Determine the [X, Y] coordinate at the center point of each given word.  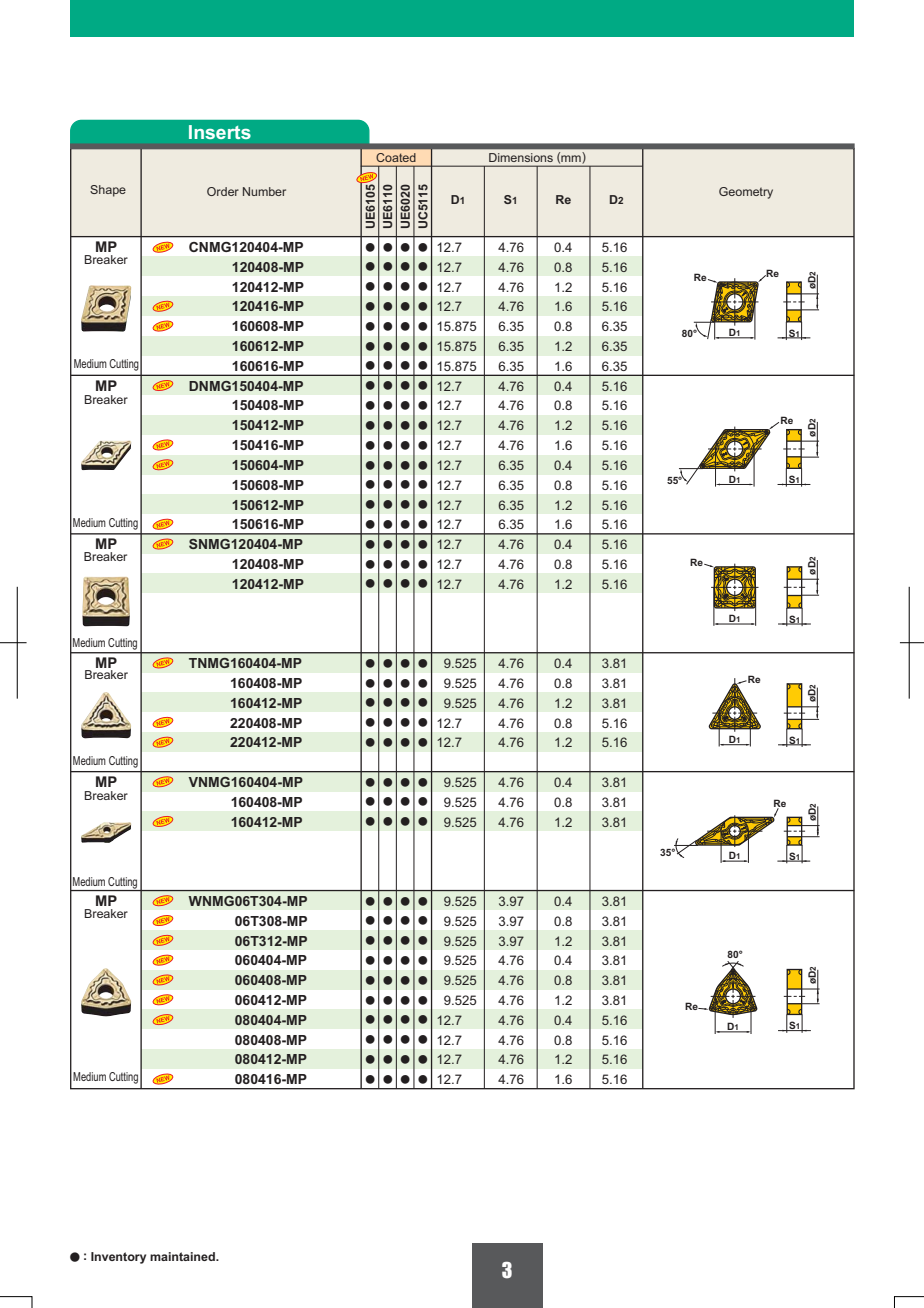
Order [223, 191]
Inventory [118, 1258]
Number [264, 191]
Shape [108, 191]
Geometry [746, 193]
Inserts [220, 132]
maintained [183, 1256]
